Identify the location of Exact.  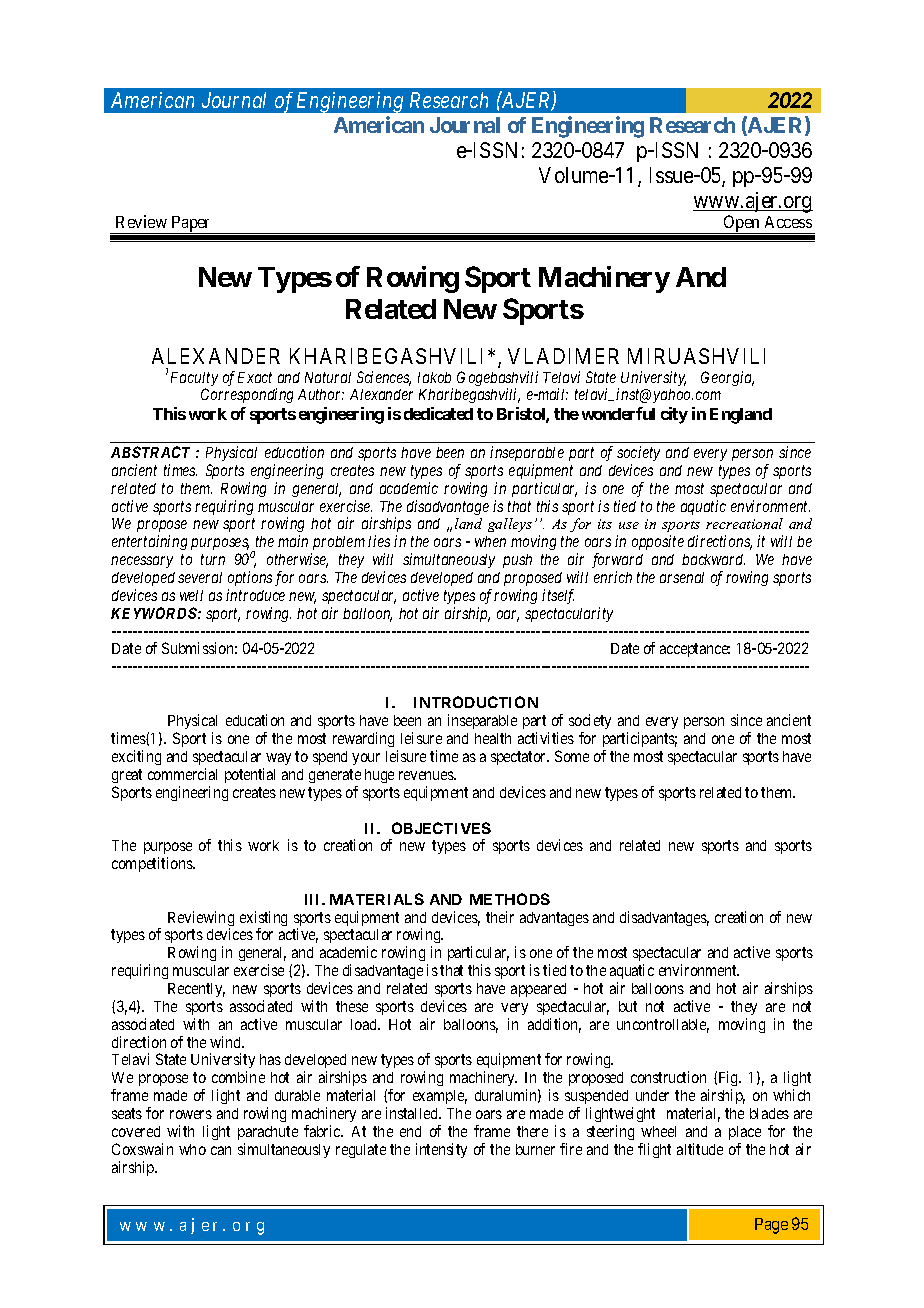
(255, 377).
